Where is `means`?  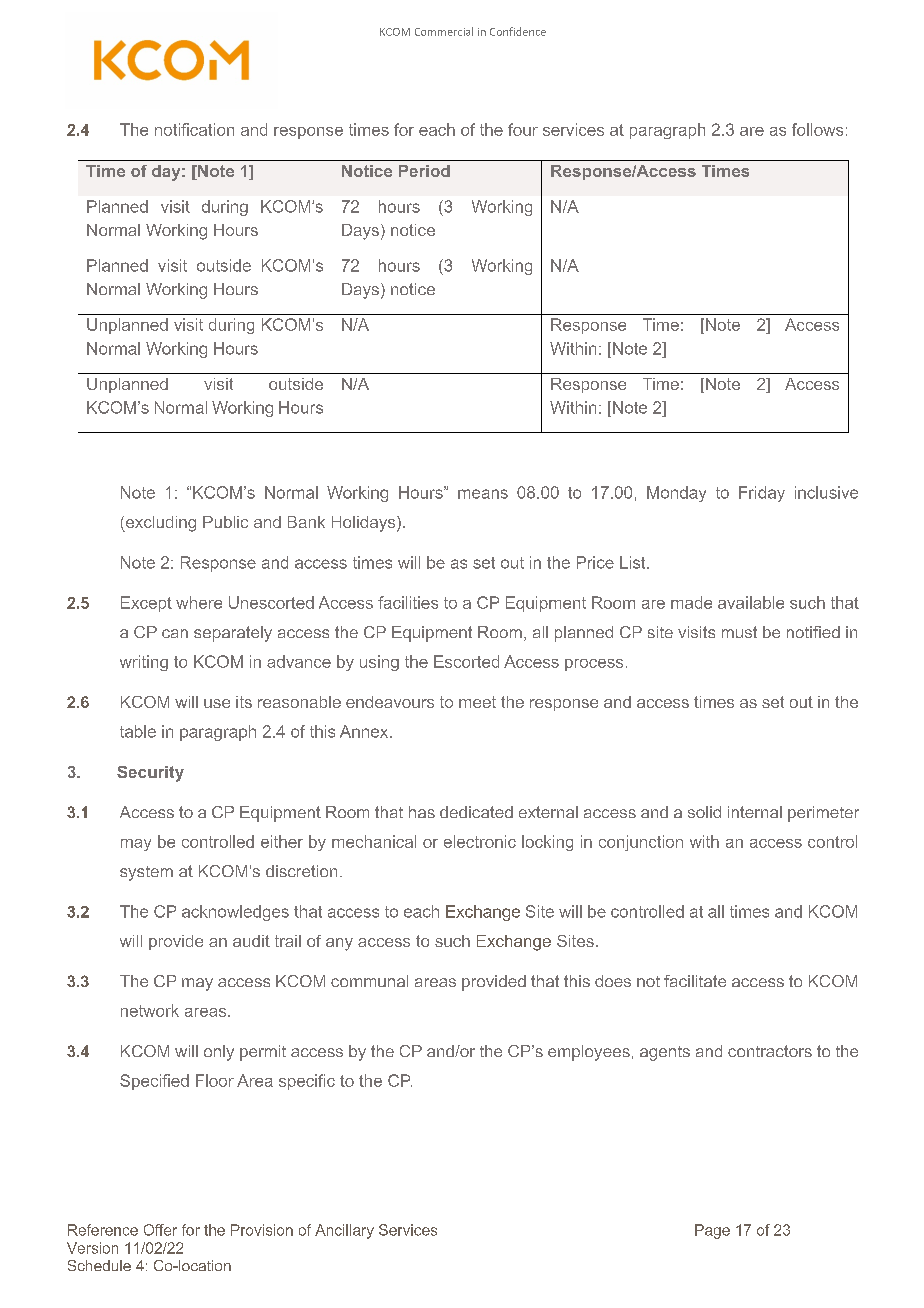
means is located at coordinates (483, 494).
